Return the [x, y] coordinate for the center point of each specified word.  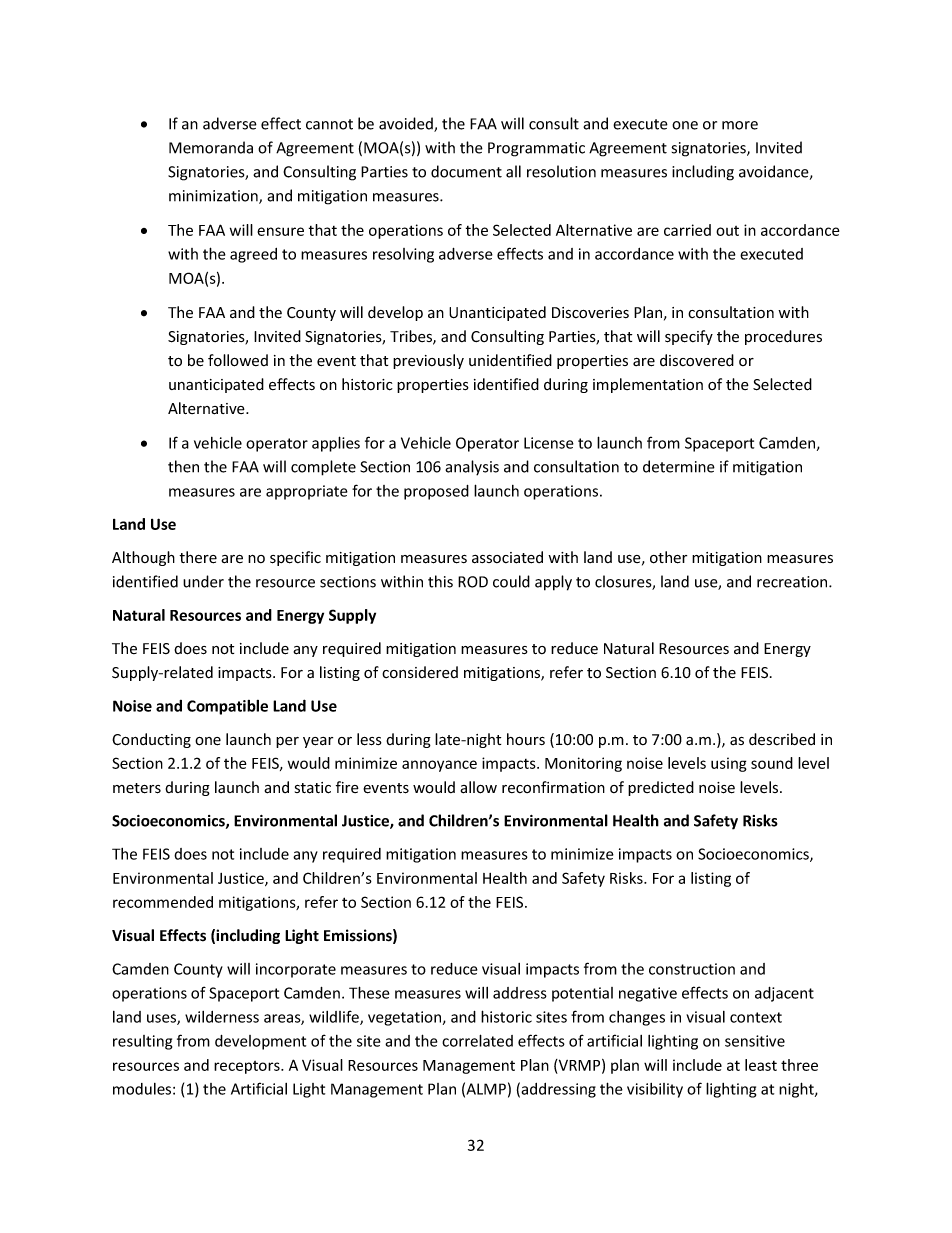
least [761, 1065]
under [203, 581]
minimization [214, 197]
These [369, 992]
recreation [793, 582]
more [740, 125]
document [466, 171]
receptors [248, 1067]
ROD [473, 582]
